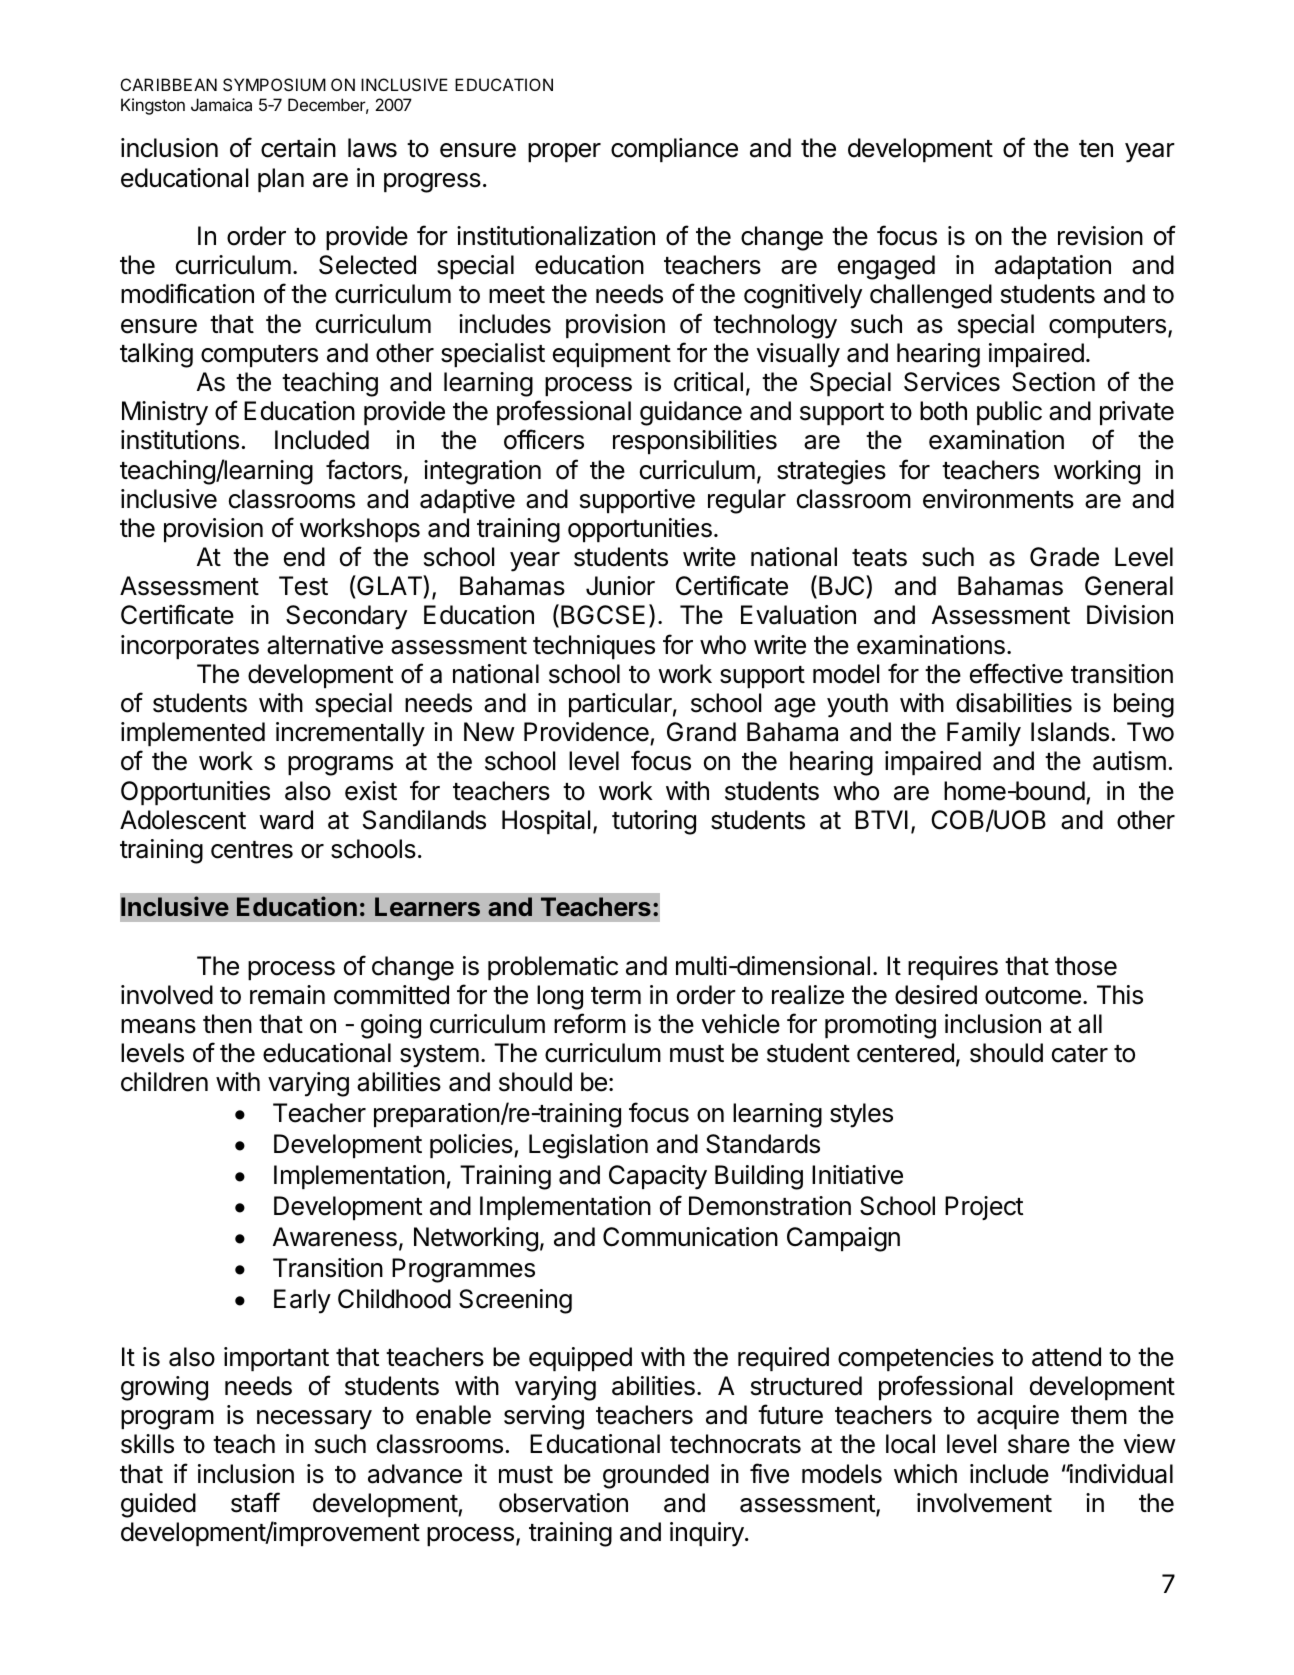 The width and height of the page is (1294, 1675). I want to click on Family, so click(984, 734).
